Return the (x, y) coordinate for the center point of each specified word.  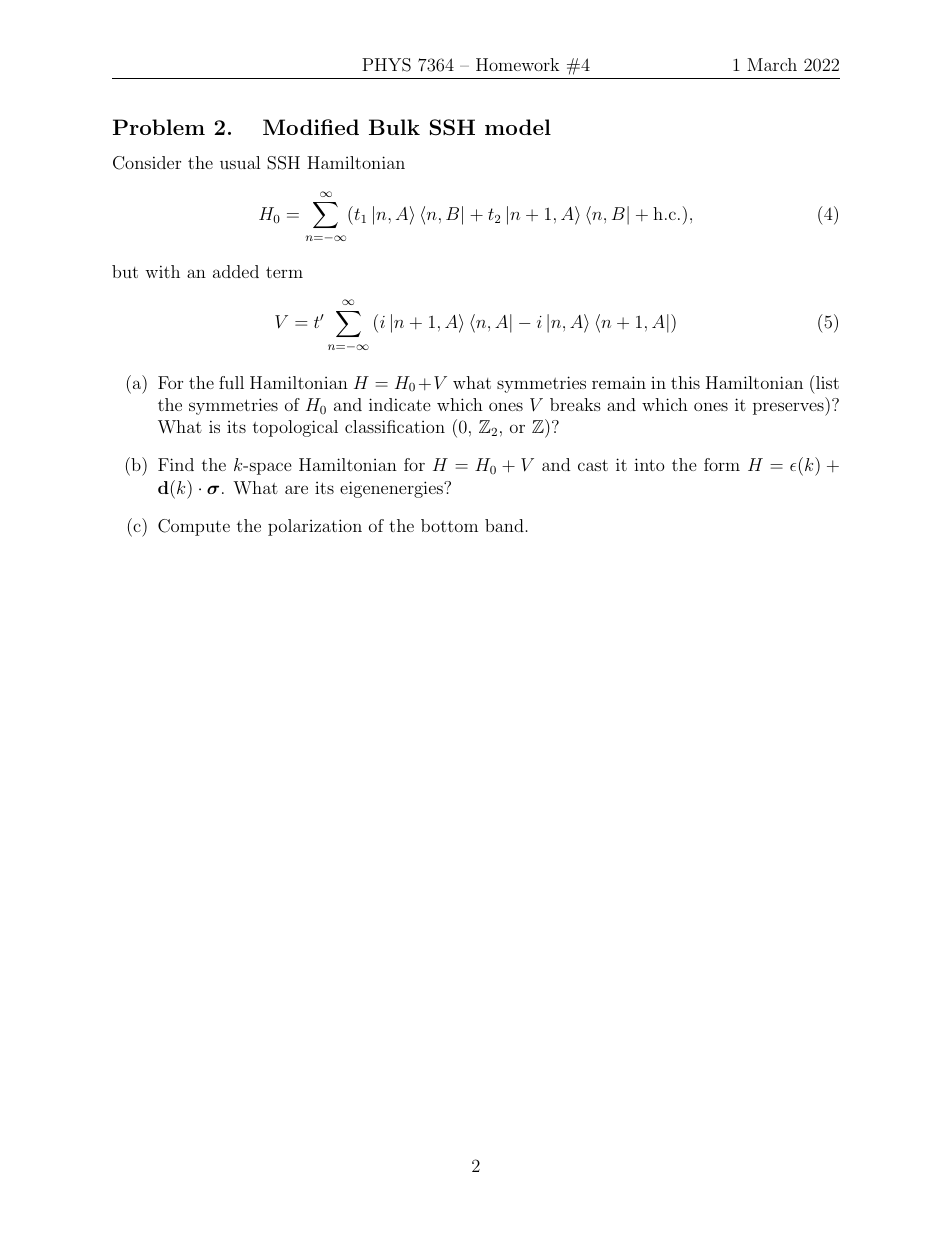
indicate (400, 404)
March (772, 64)
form (722, 464)
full (231, 382)
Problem (159, 127)
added (236, 271)
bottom (449, 525)
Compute (194, 527)
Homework (517, 64)
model (518, 127)
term (284, 272)
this (685, 382)
